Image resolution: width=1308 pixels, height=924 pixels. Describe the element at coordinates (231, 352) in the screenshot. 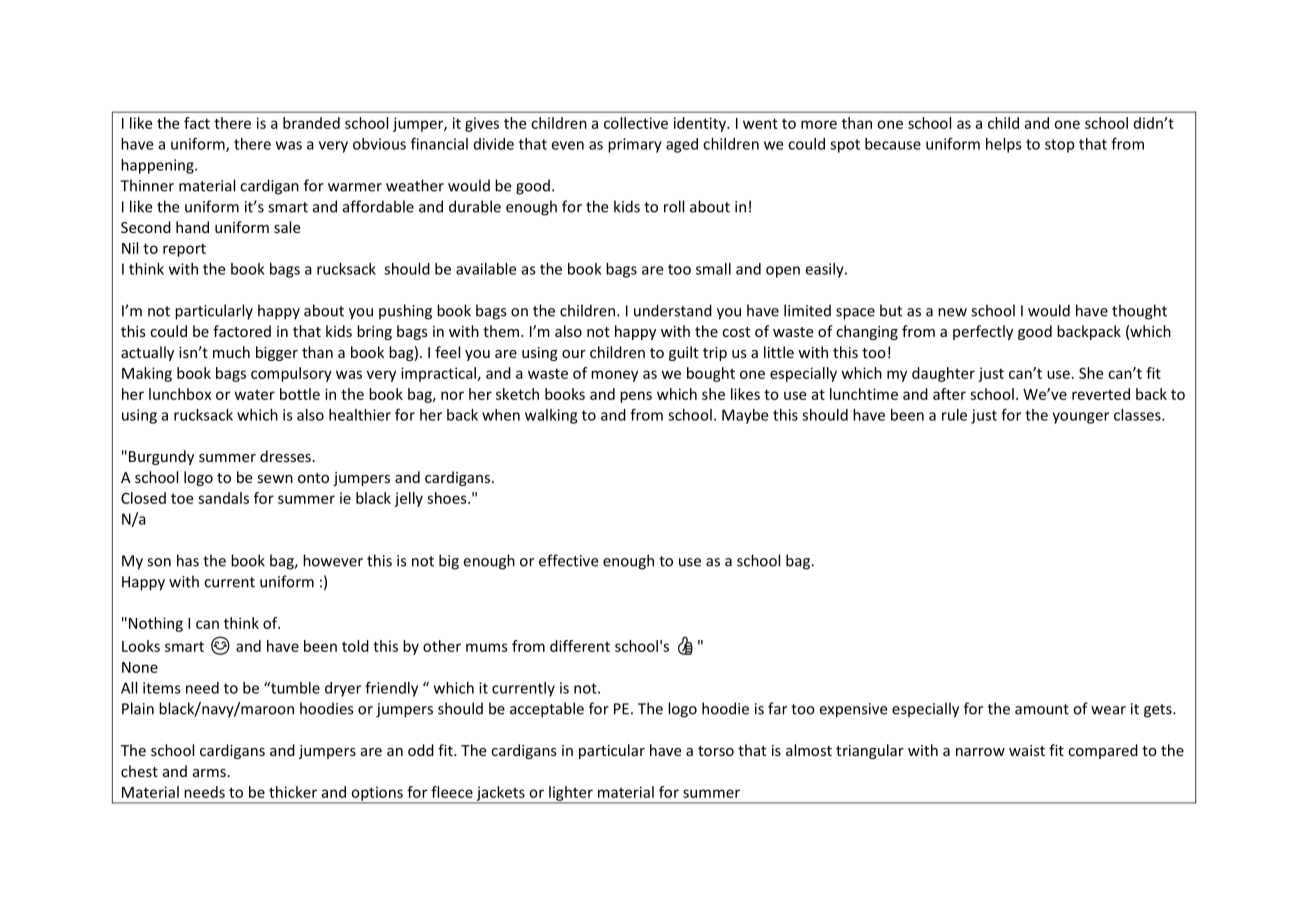

I see `much` at that location.
